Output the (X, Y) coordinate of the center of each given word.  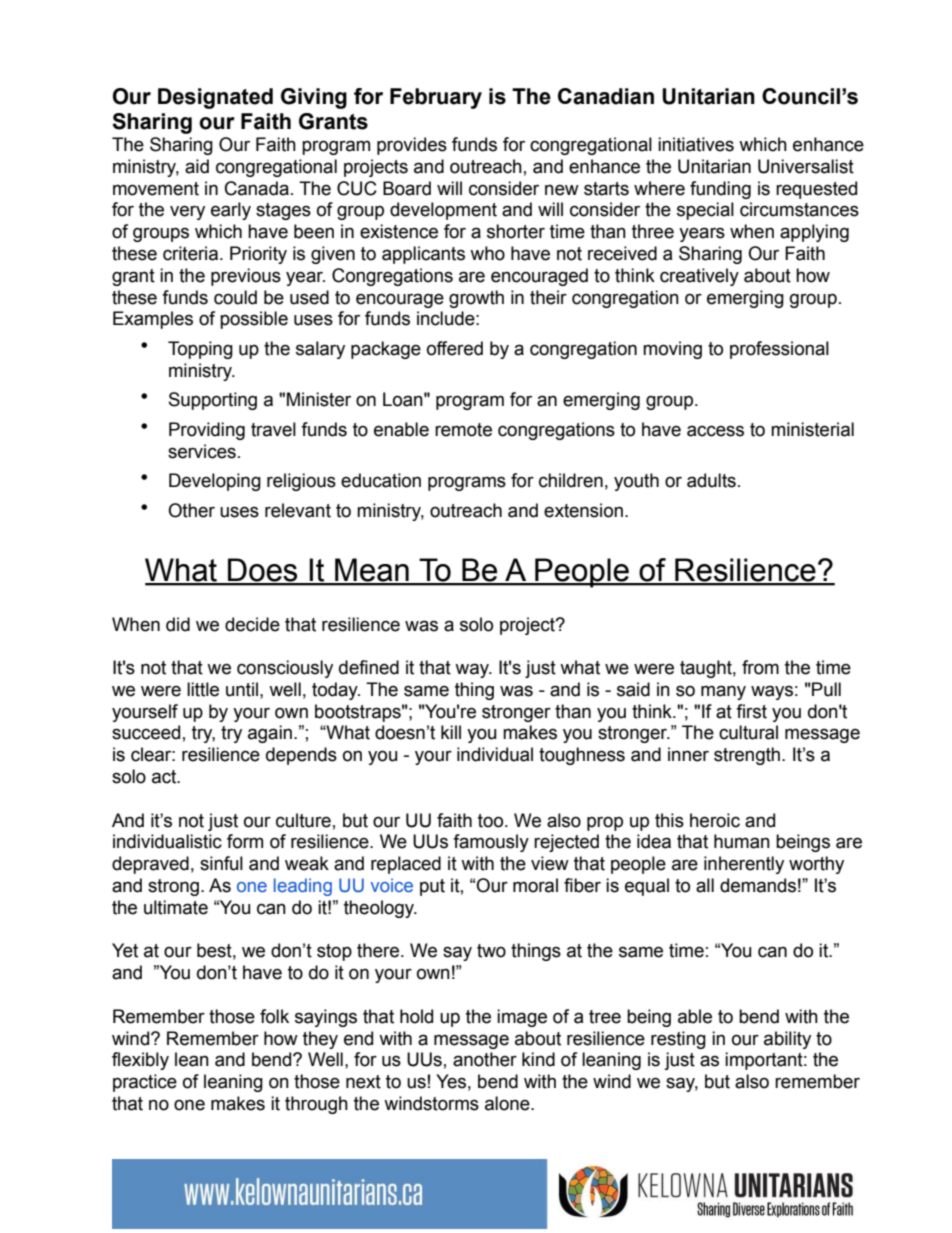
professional (779, 350)
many (723, 692)
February (436, 98)
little (203, 689)
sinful (221, 863)
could (235, 297)
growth (476, 299)
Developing (215, 482)
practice (145, 1083)
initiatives (696, 144)
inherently (744, 865)
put (432, 887)
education (381, 480)
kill (451, 732)
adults (711, 480)
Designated (215, 98)
